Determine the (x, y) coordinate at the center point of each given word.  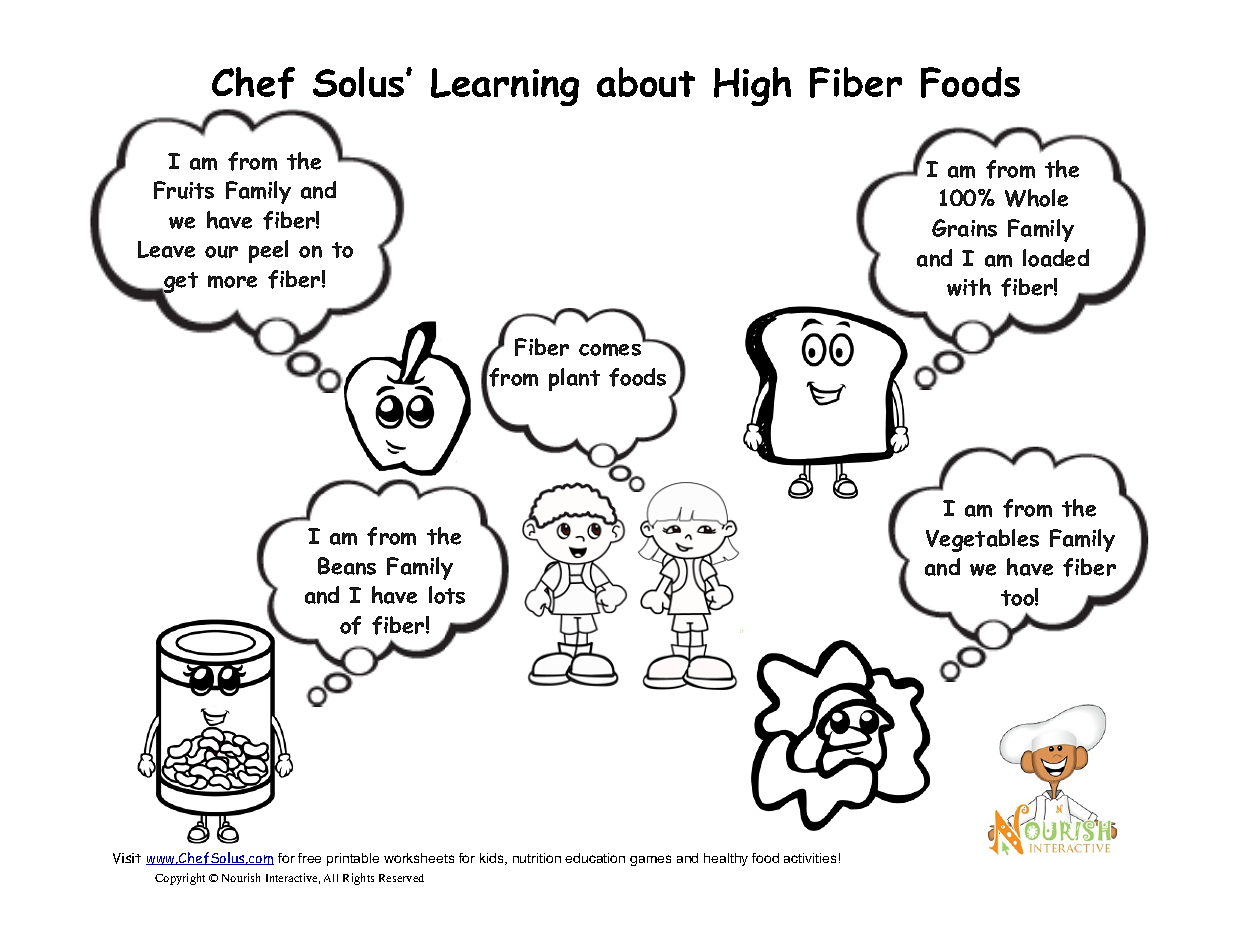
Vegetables (982, 540)
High (752, 86)
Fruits (184, 190)
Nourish (241, 877)
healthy (726, 859)
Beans (347, 566)
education (595, 858)
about (646, 82)
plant (574, 379)
